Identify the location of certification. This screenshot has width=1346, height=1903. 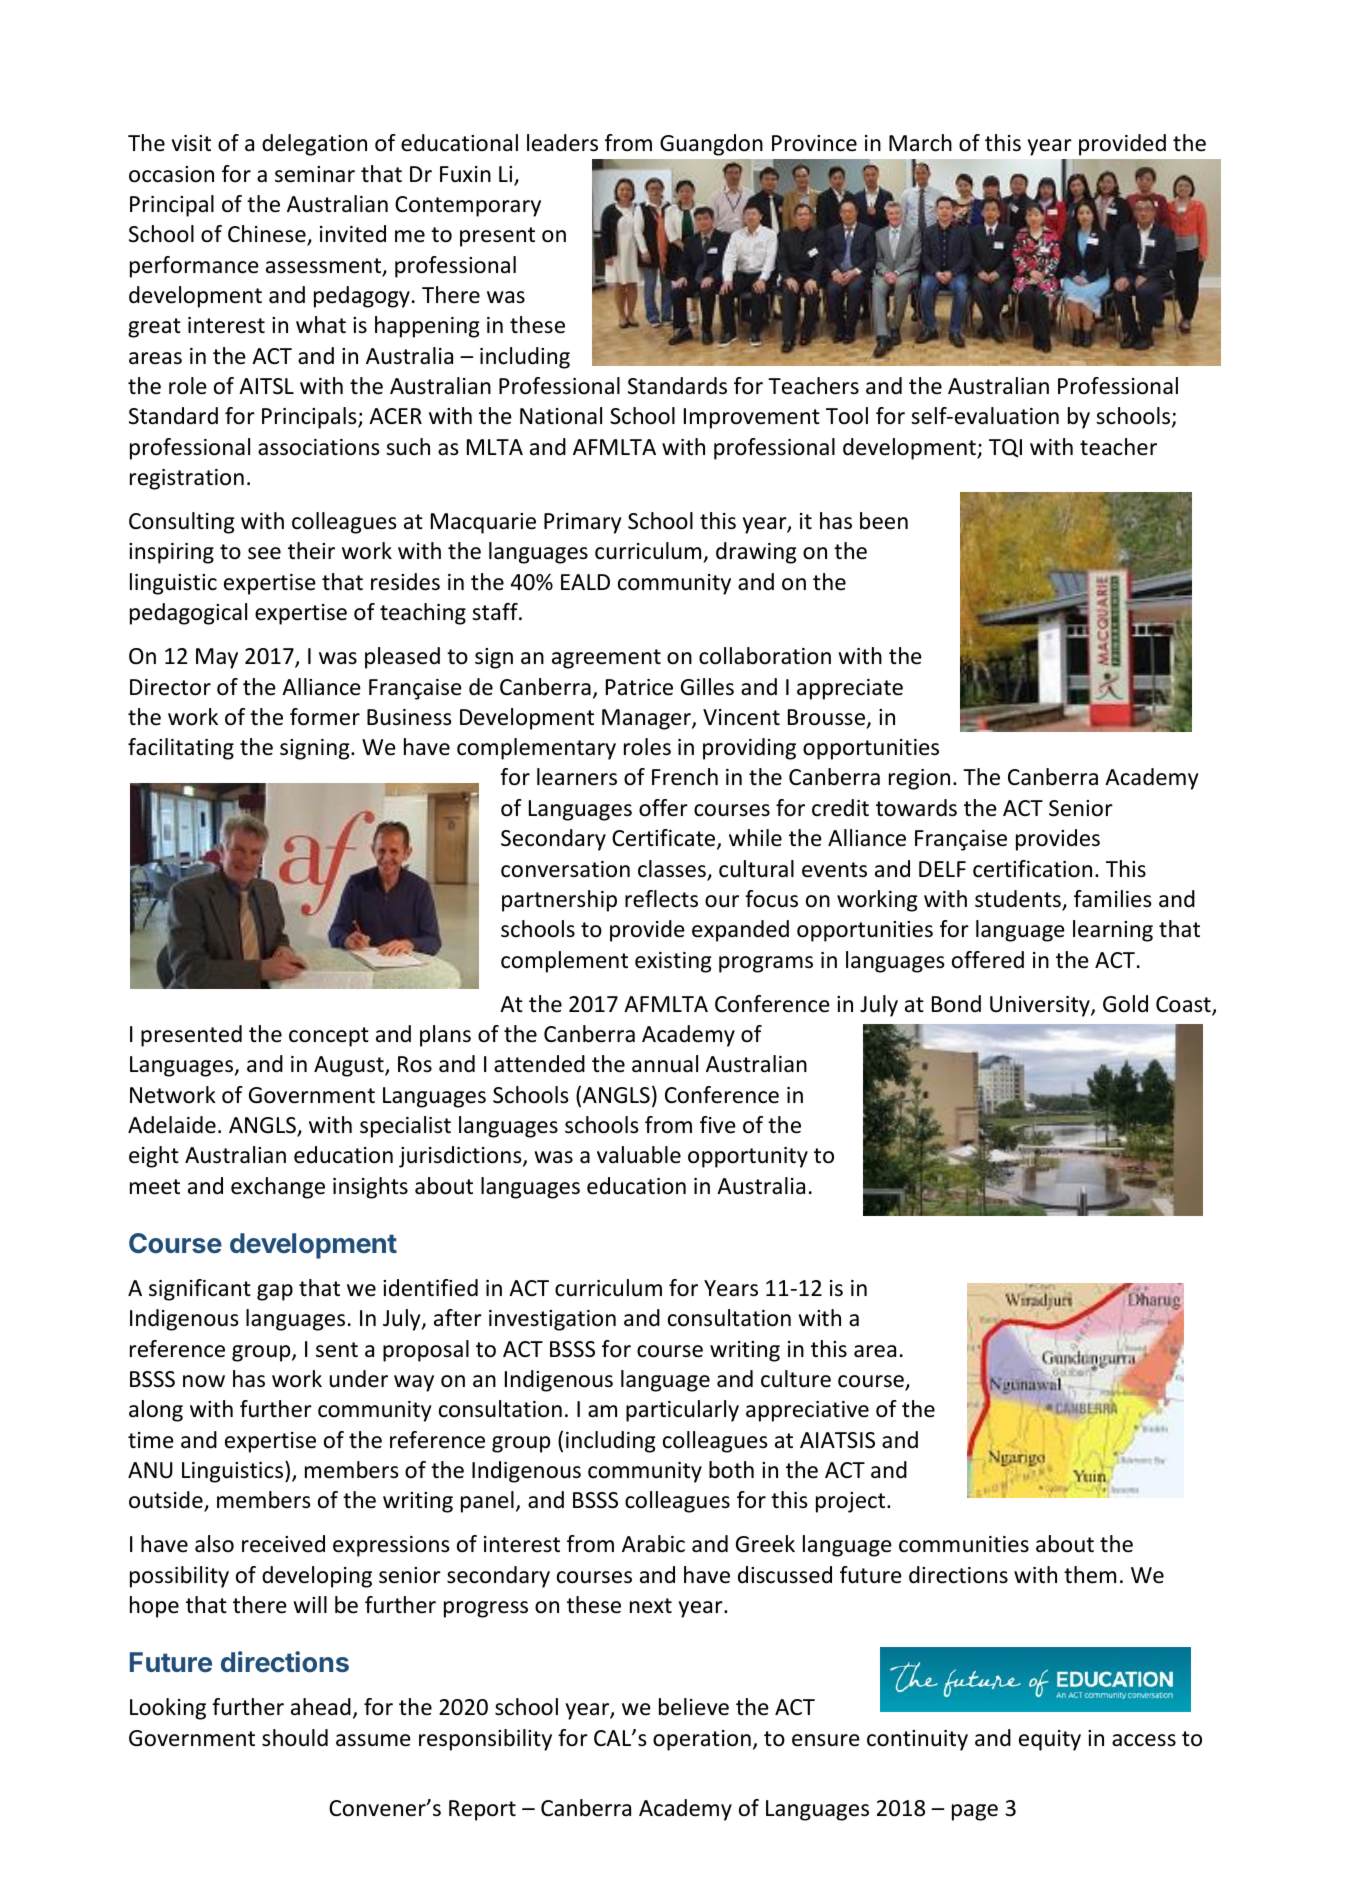
(1032, 869).
